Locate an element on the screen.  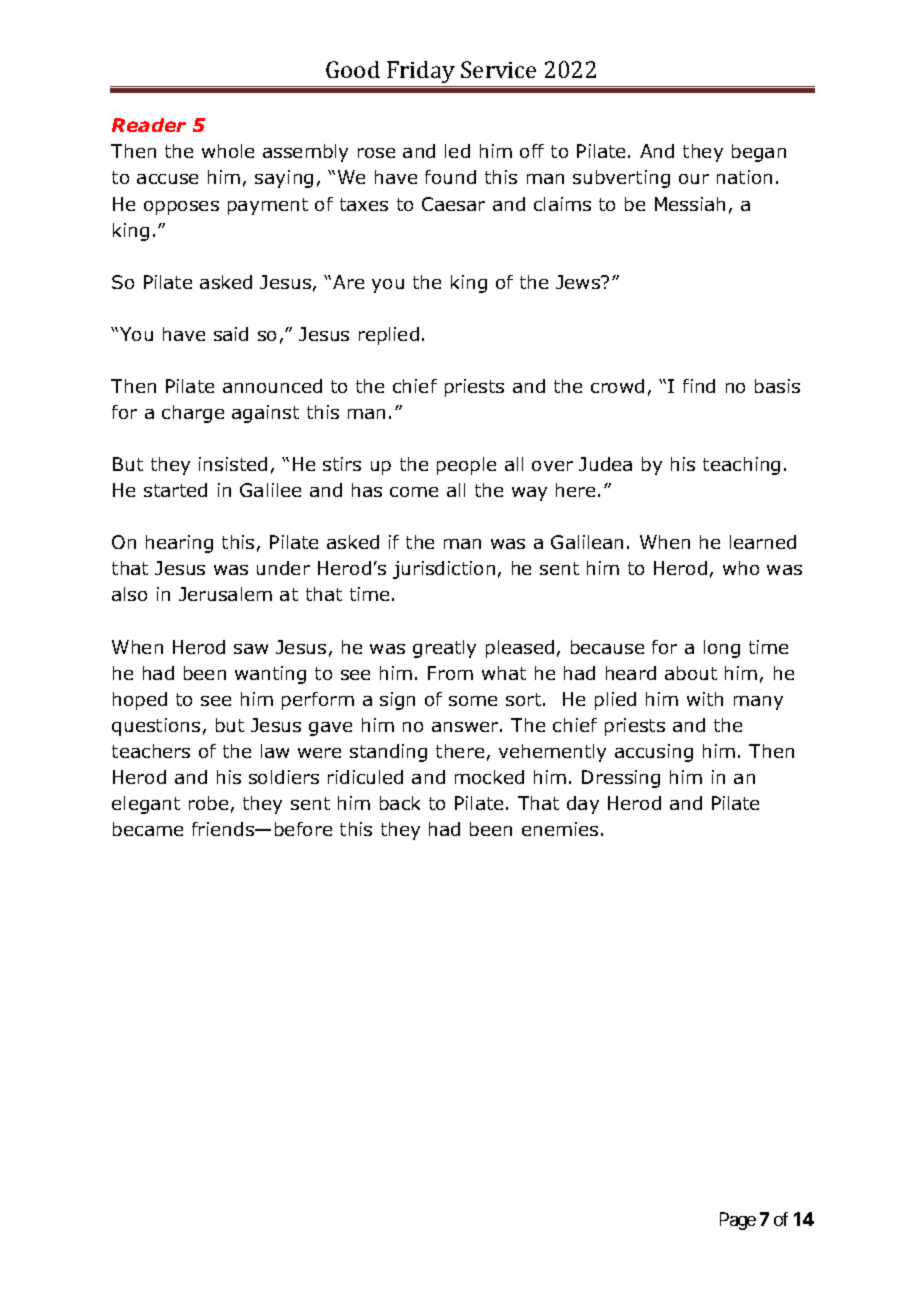
long is located at coordinates (722, 649).
